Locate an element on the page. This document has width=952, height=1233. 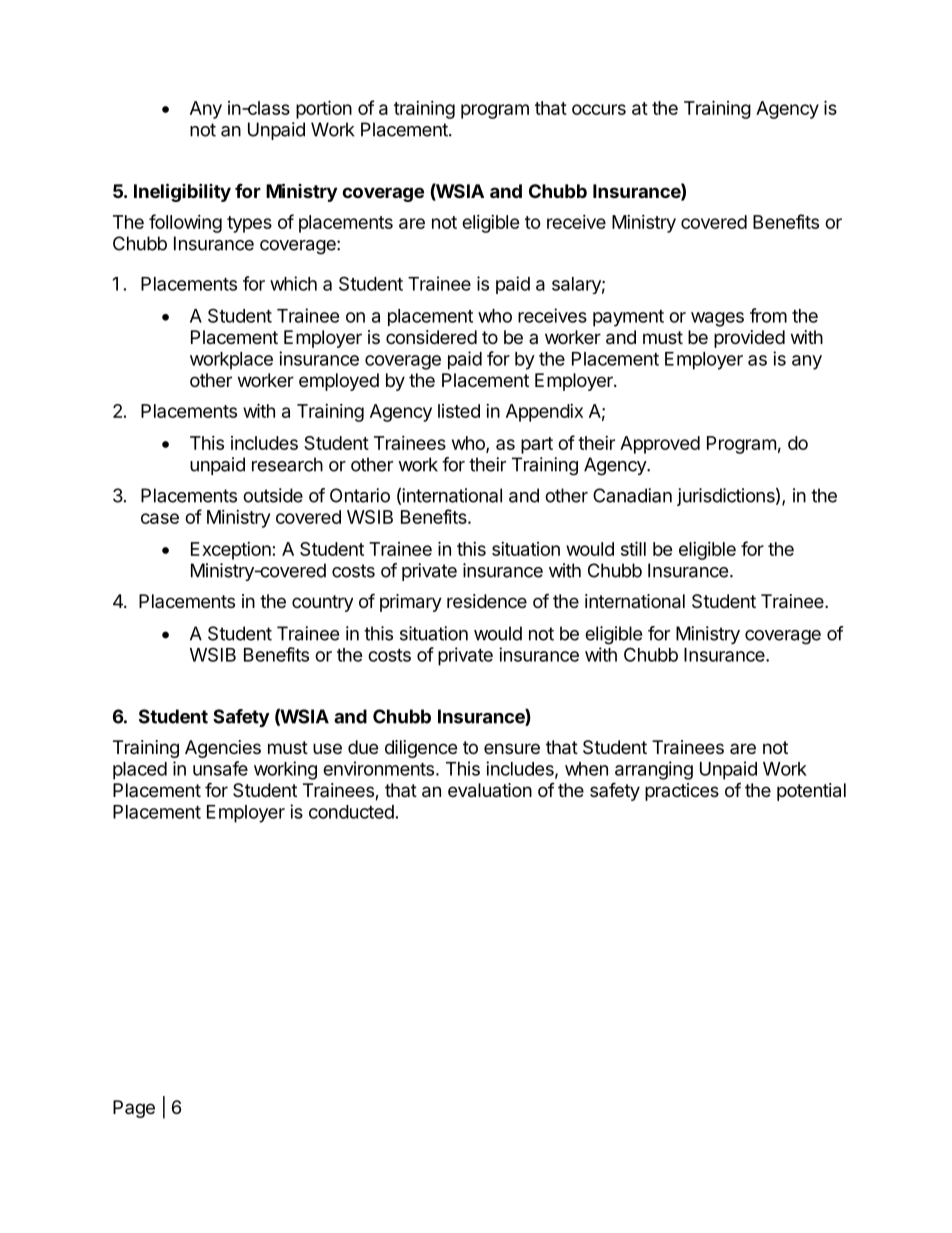
portion is located at coordinates (324, 109).
